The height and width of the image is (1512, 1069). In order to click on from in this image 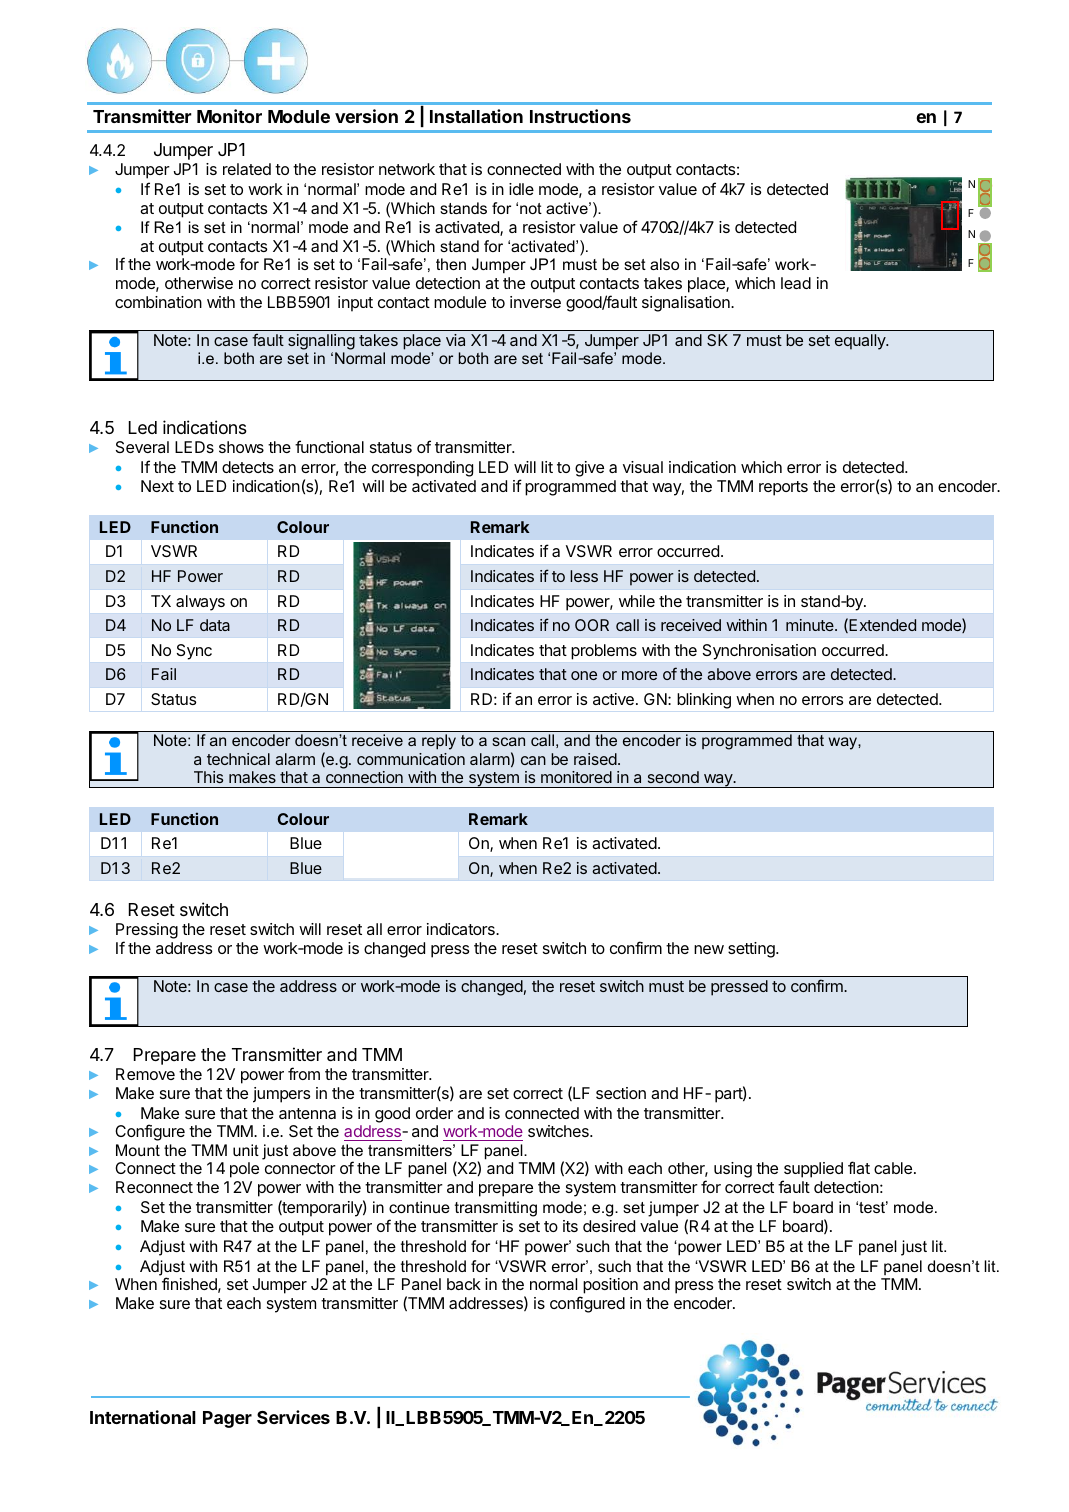, I will do `click(304, 1073)`.
